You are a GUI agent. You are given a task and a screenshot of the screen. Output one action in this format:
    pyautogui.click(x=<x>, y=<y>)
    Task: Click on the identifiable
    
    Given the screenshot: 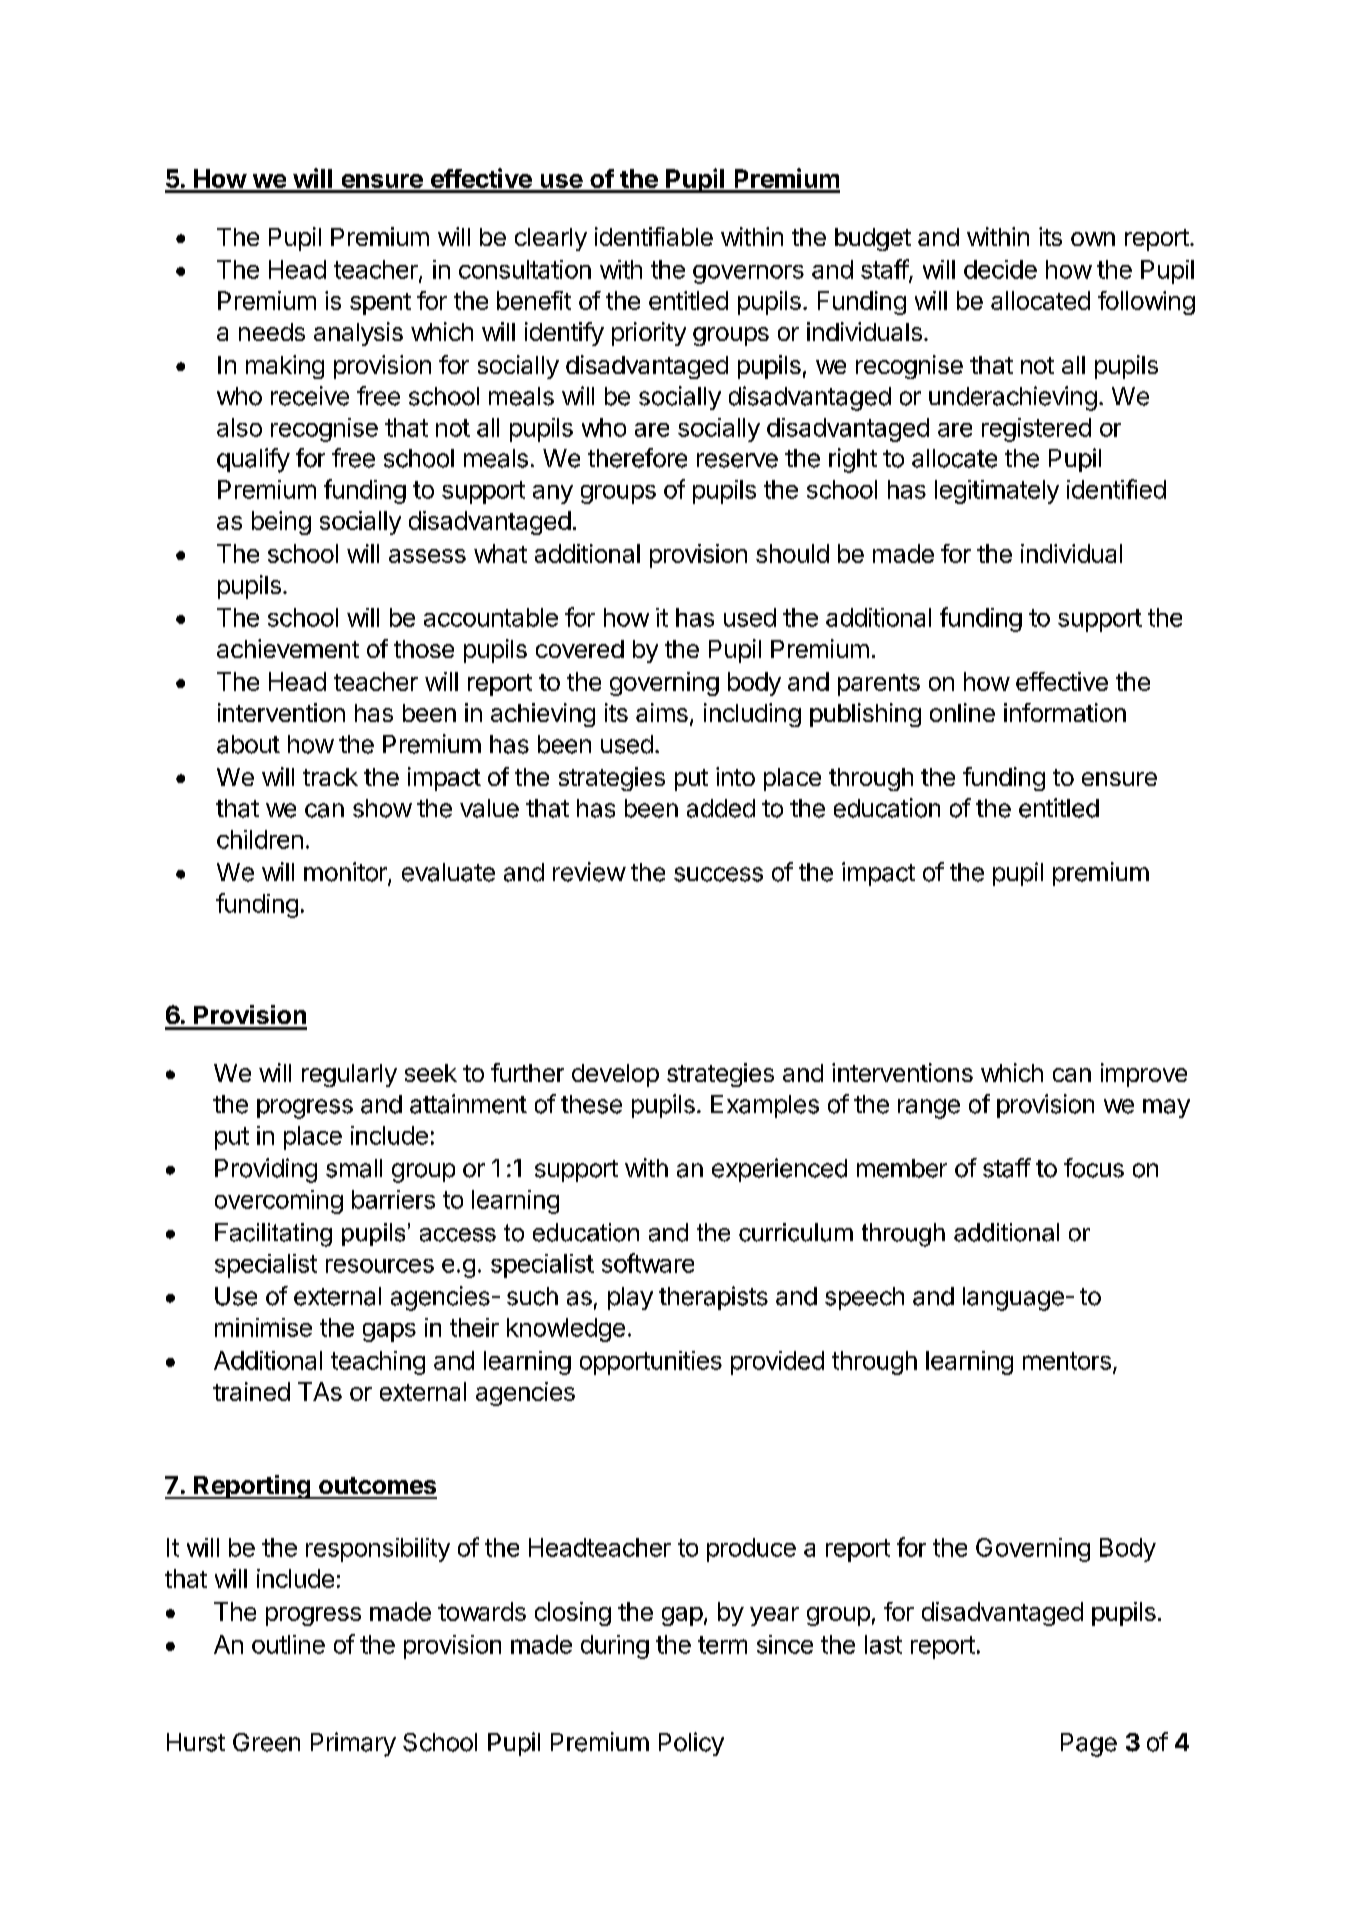 What is the action you would take?
    pyautogui.click(x=654, y=236)
